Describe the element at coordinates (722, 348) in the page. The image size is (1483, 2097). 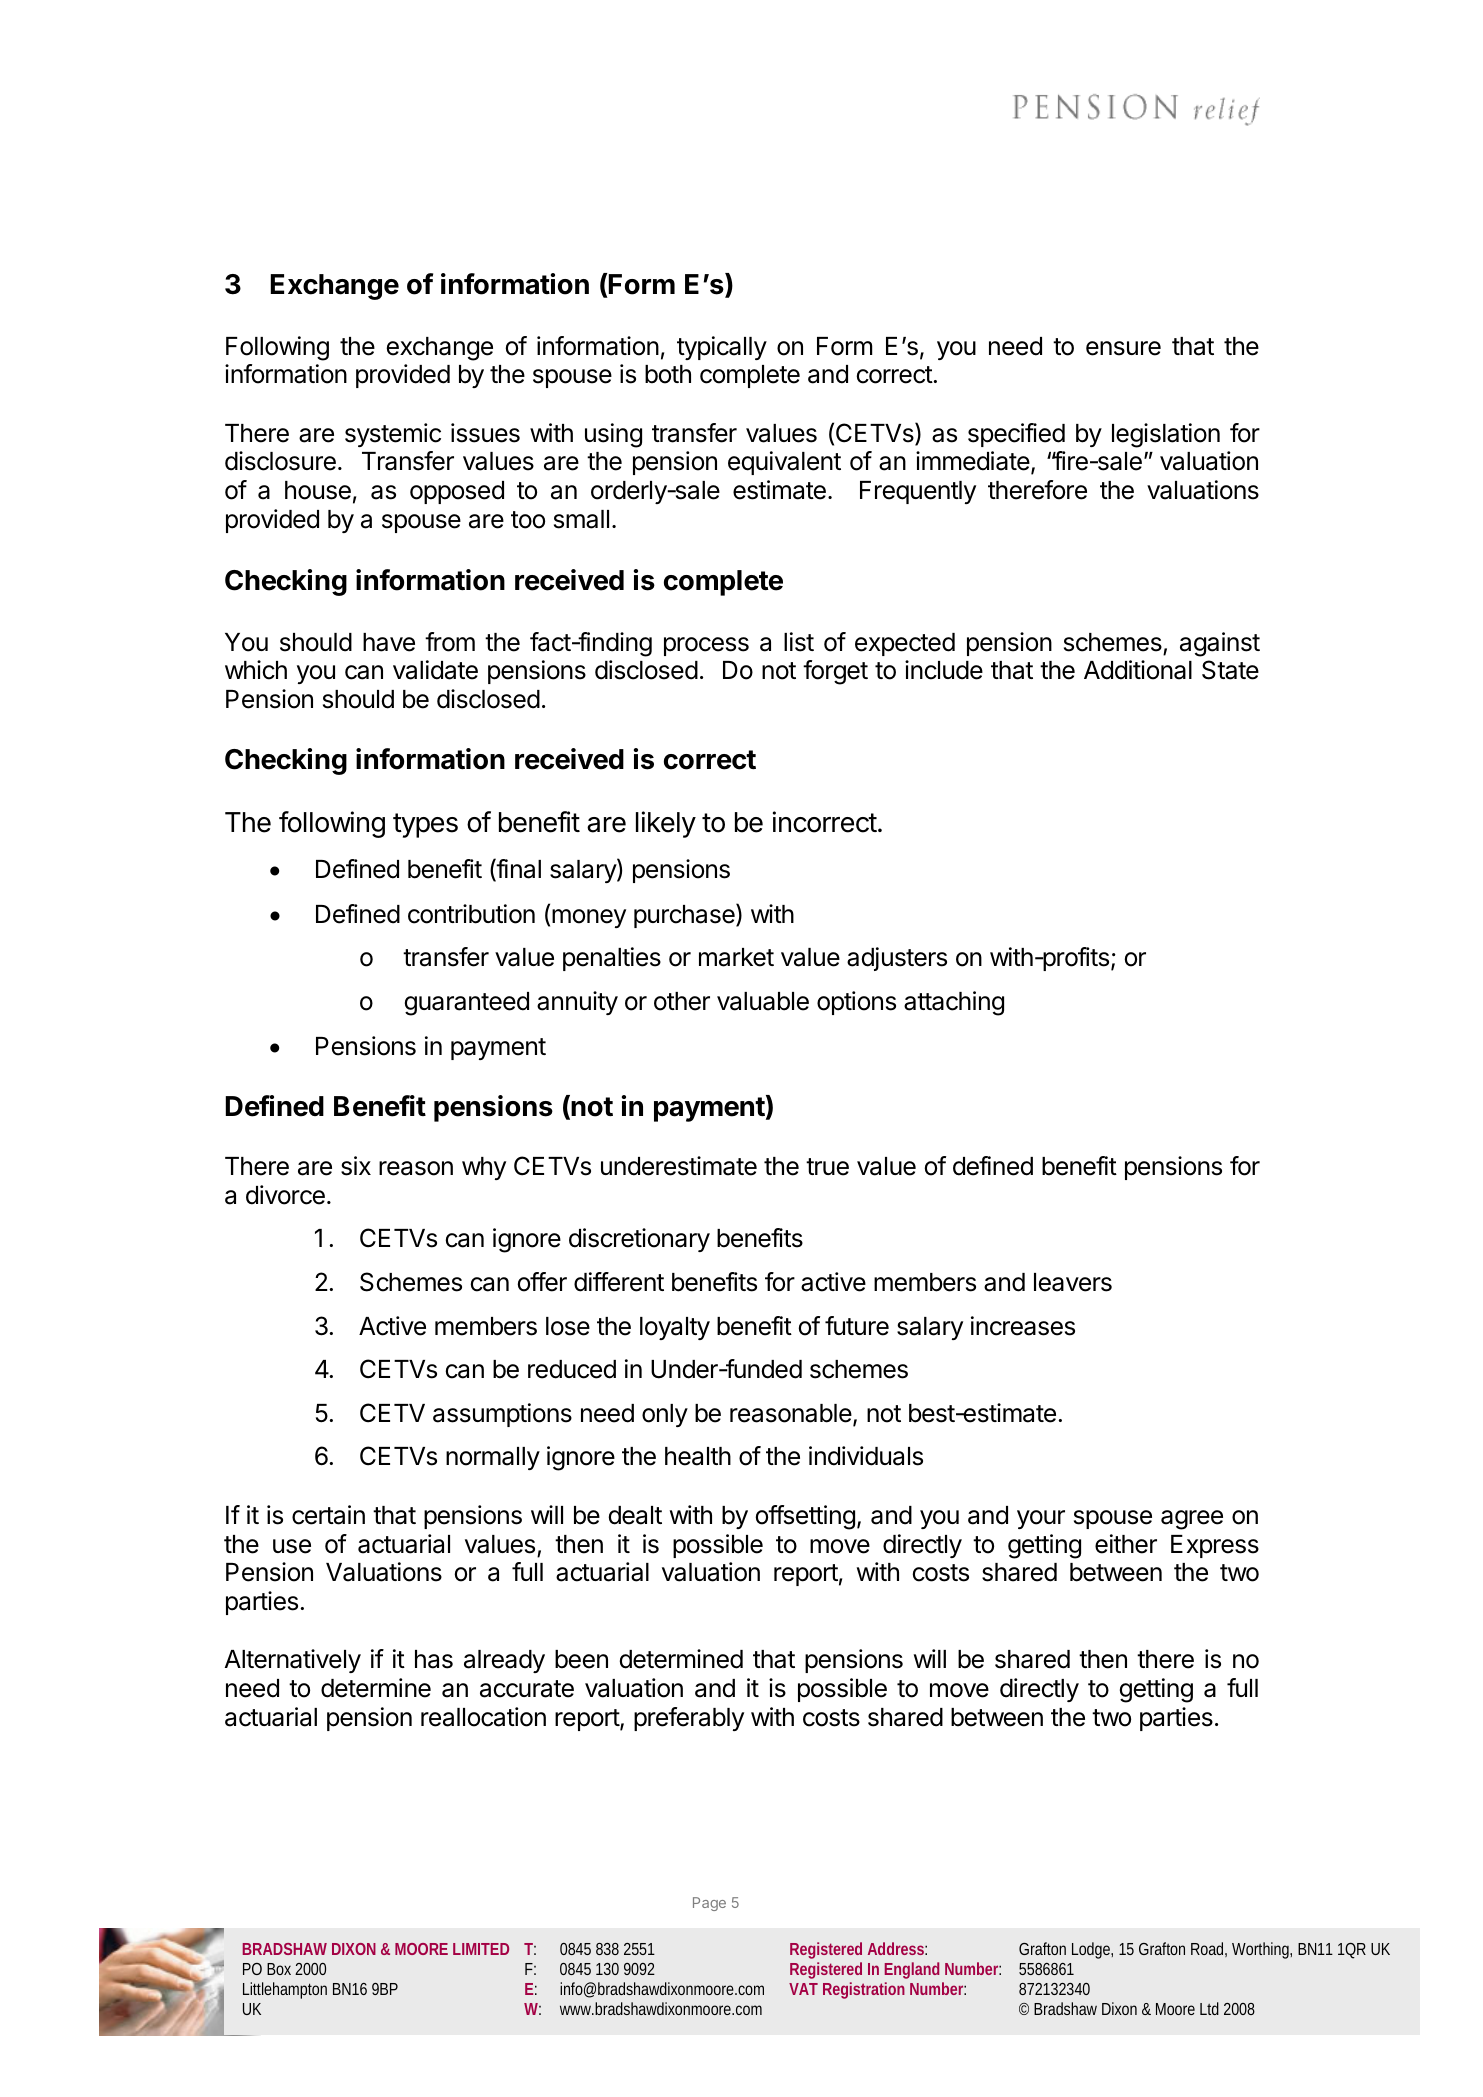
I see `typically` at that location.
